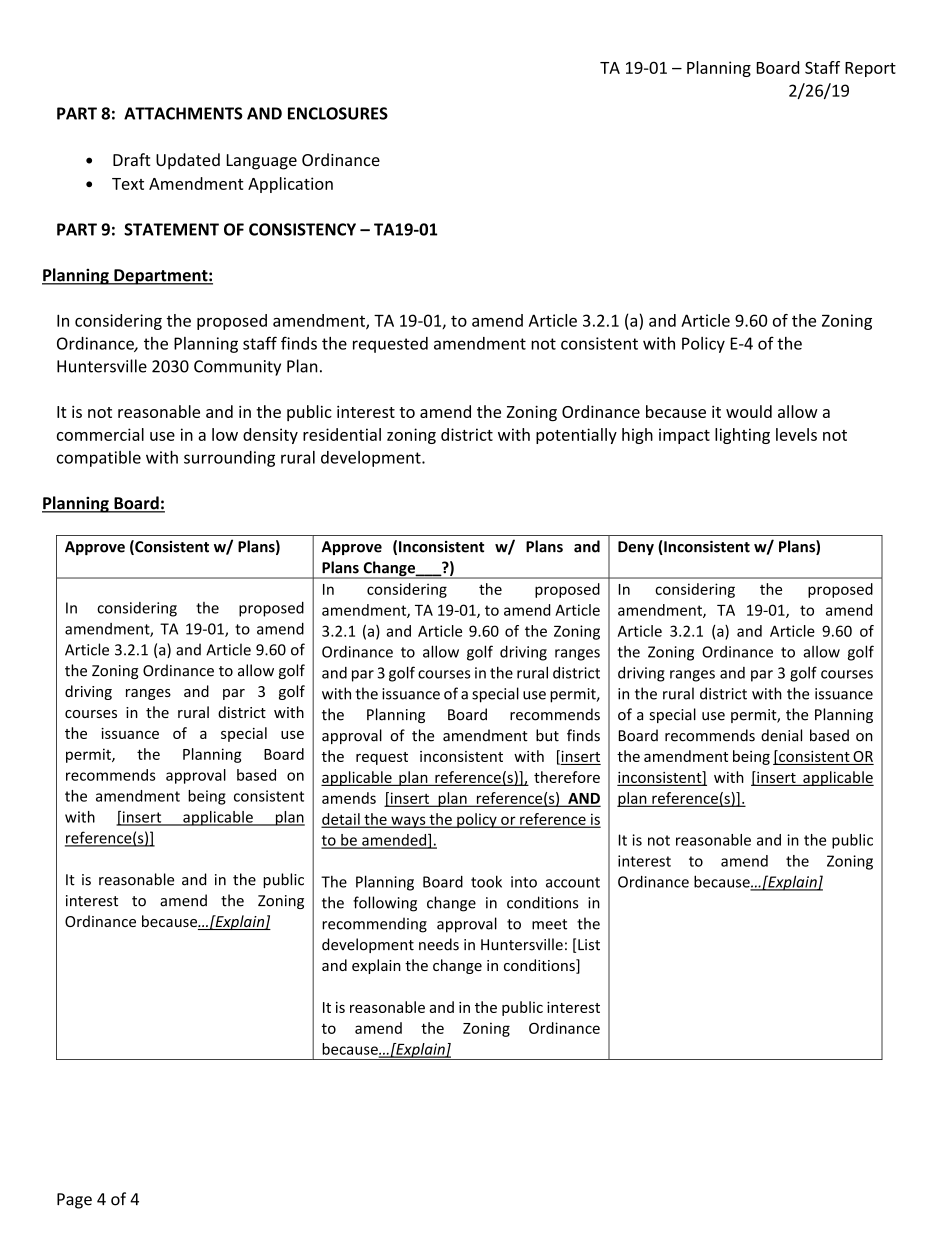 This screenshot has height=1233, width=952. What do you see at coordinates (74, 1201) in the screenshot?
I see `Page` at bounding box center [74, 1201].
